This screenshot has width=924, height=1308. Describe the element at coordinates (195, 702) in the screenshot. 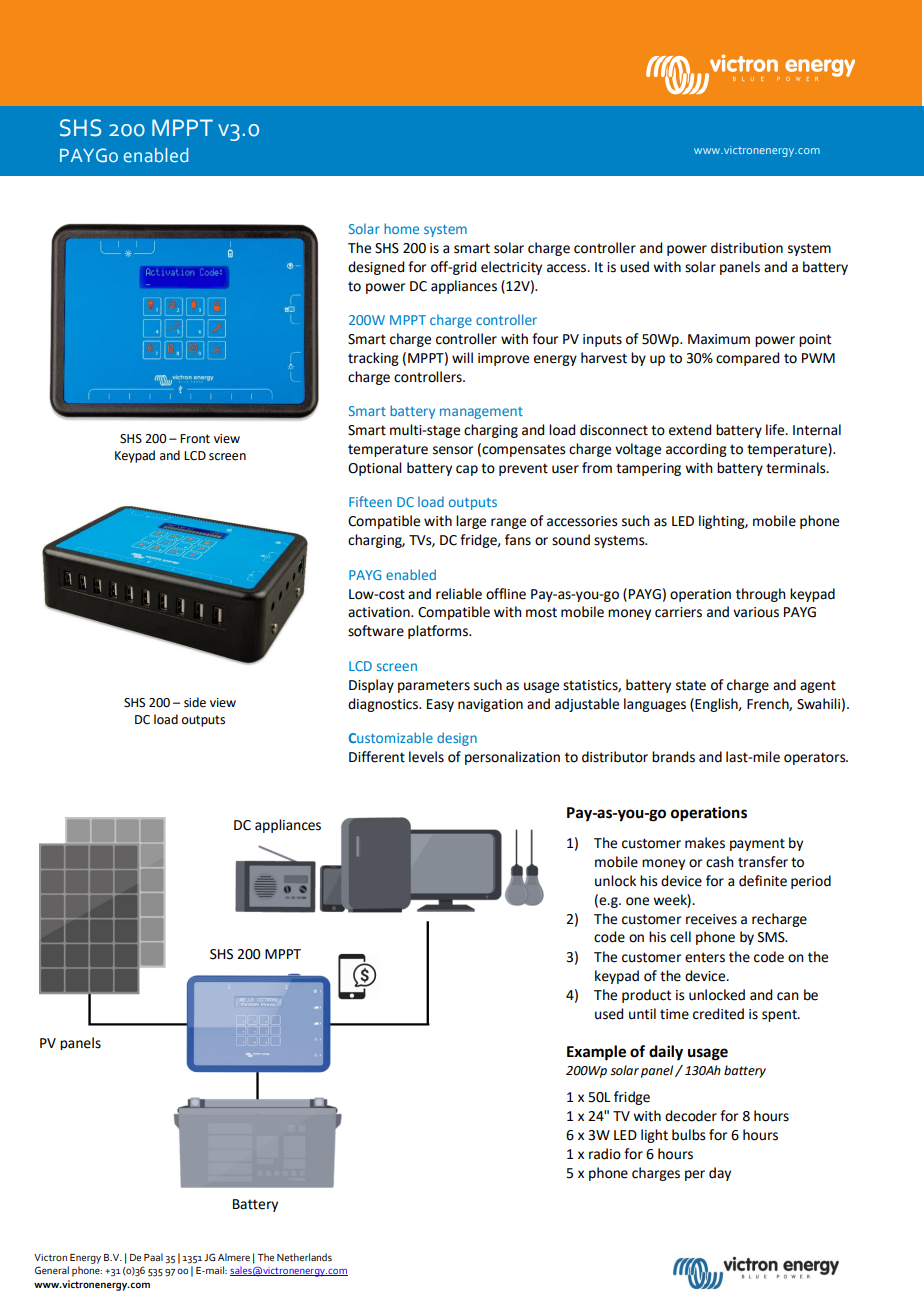

I see `side` at that location.
